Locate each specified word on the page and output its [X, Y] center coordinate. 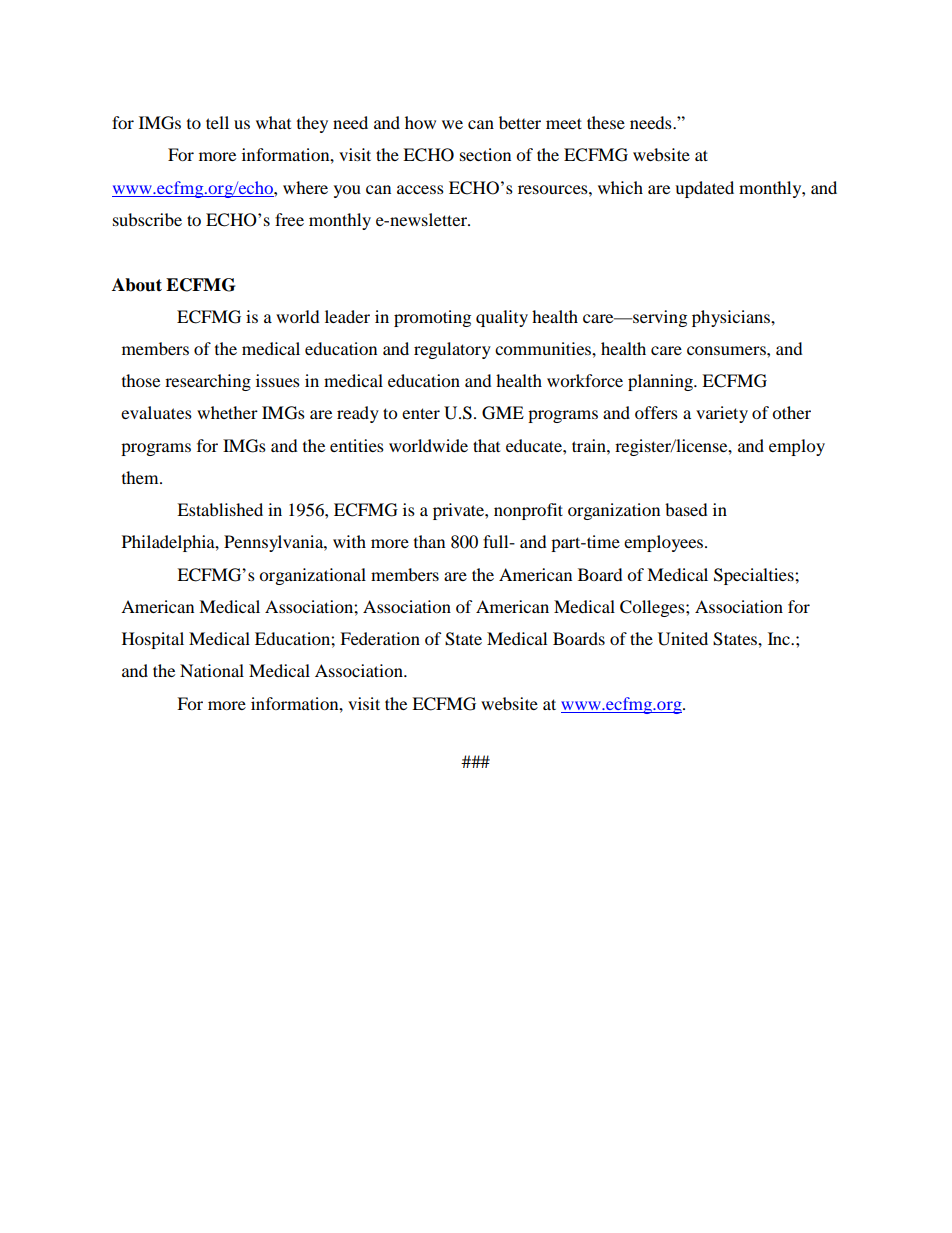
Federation [380, 638]
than [429, 541]
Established [220, 509]
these [606, 122]
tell [217, 122]
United [683, 639]
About [137, 285]
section [485, 154]
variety [722, 414]
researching [208, 382]
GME [503, 413]
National [212, 670]
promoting [432, 318]
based [686, 509]
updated [704, 189]
